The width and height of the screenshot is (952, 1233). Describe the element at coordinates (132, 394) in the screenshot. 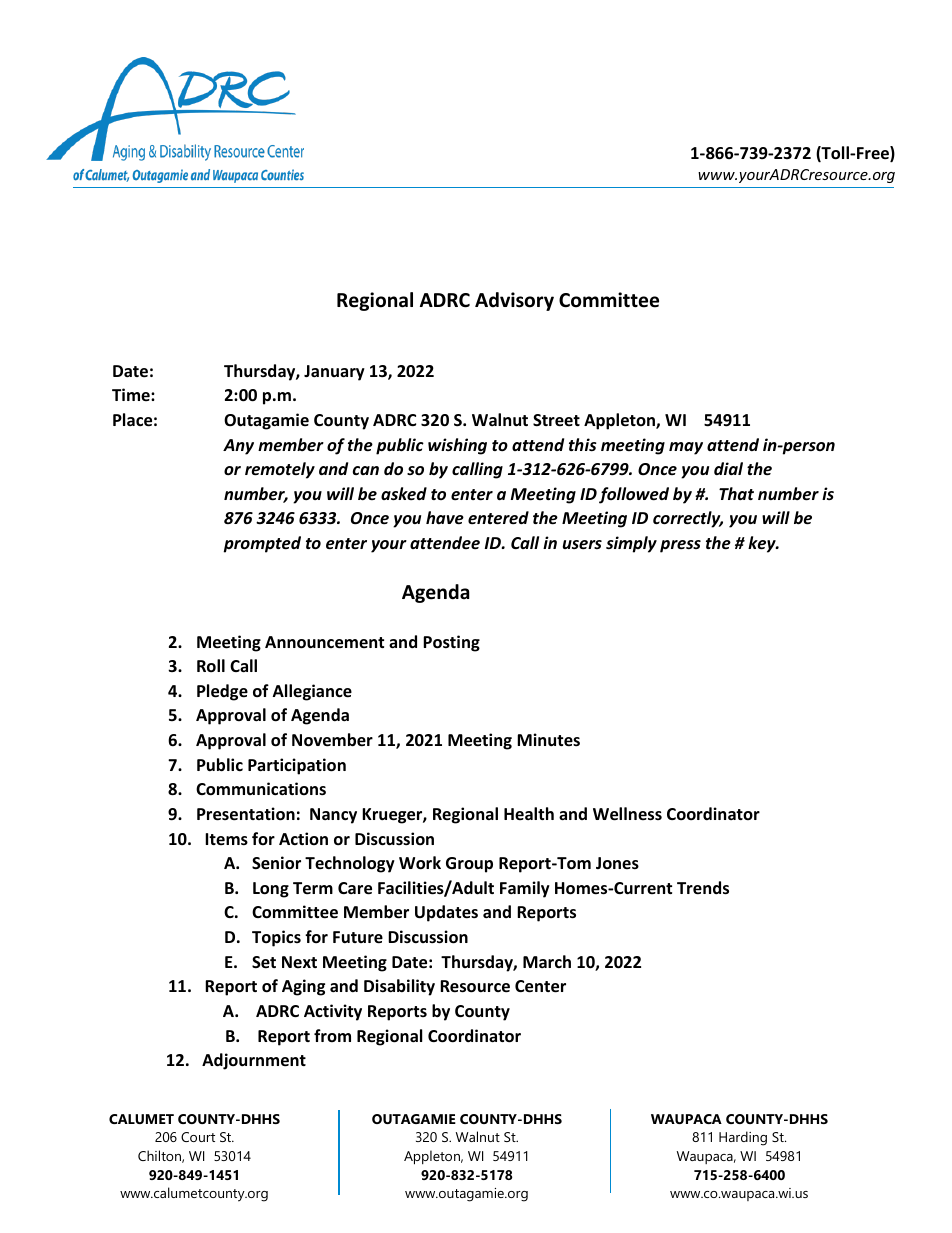

I see `Time` at that location.
